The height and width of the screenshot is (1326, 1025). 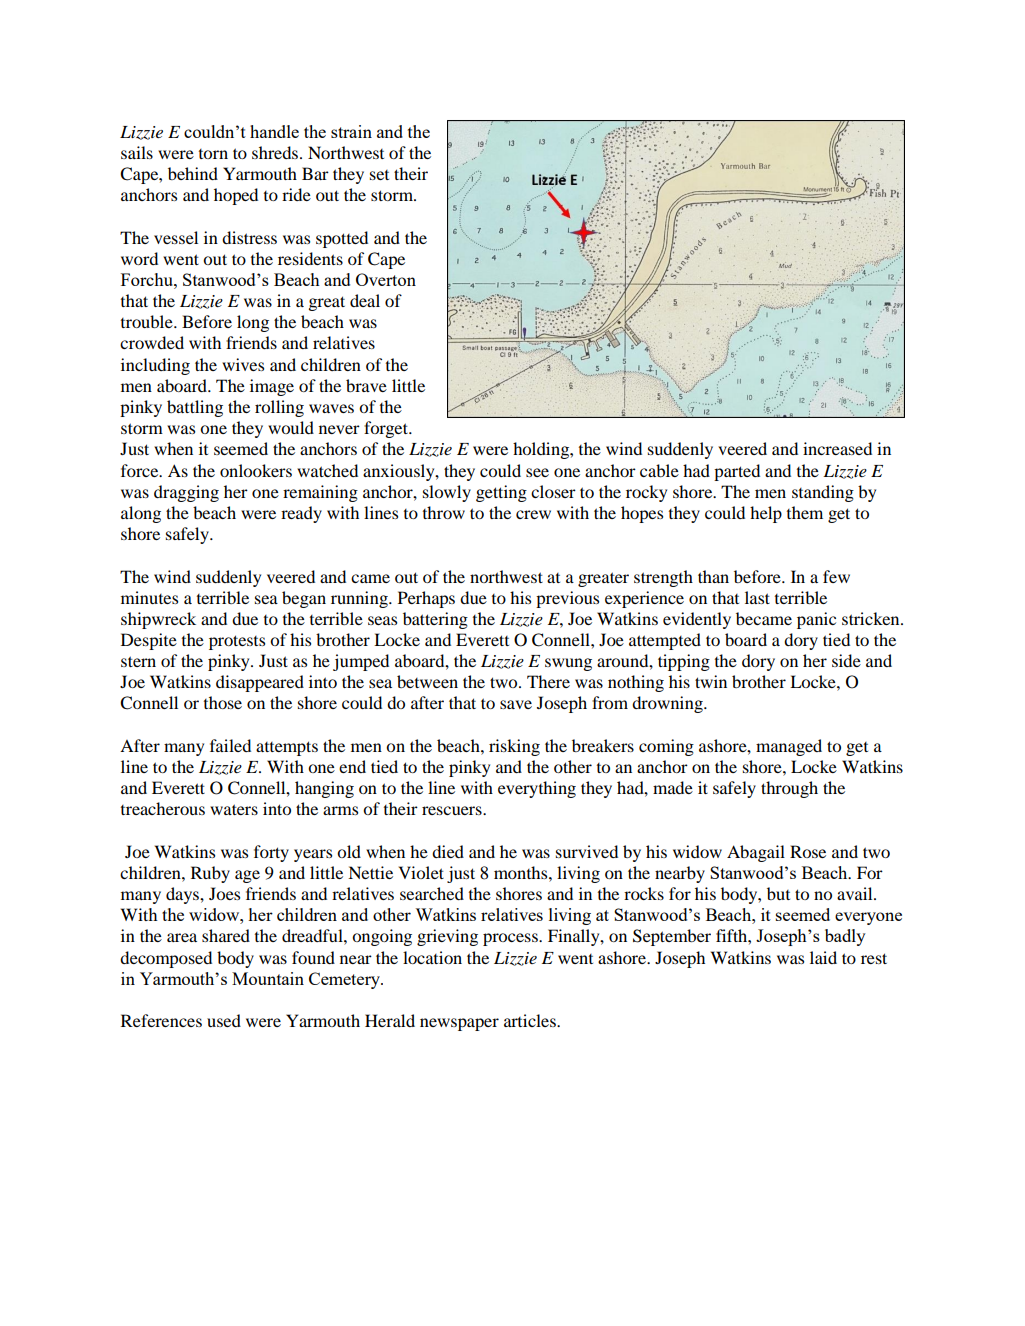 I want to click on articles, so click(x=531, y=1020).
